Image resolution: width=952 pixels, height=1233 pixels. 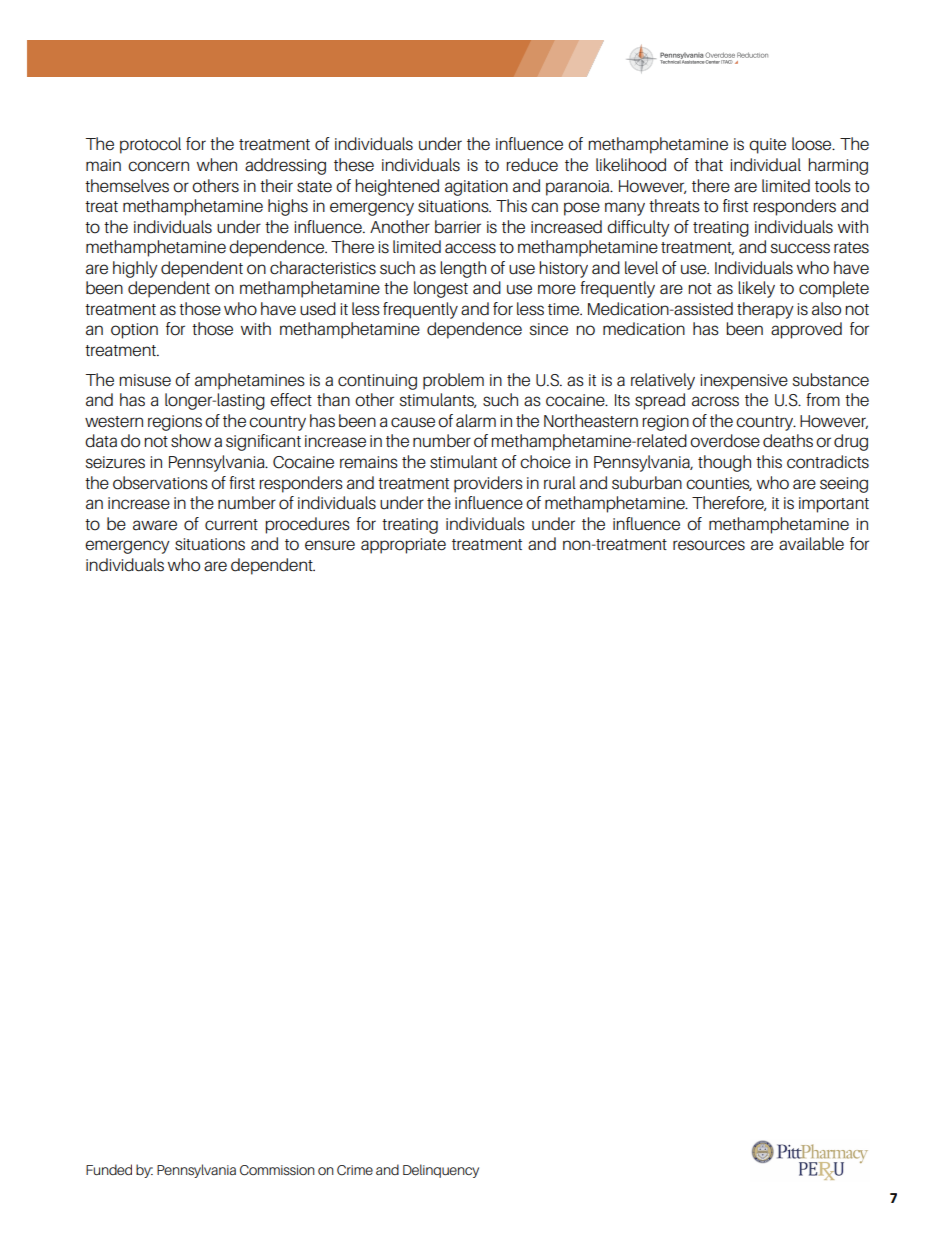 I want to click on when, so click(x=217, y=164).
